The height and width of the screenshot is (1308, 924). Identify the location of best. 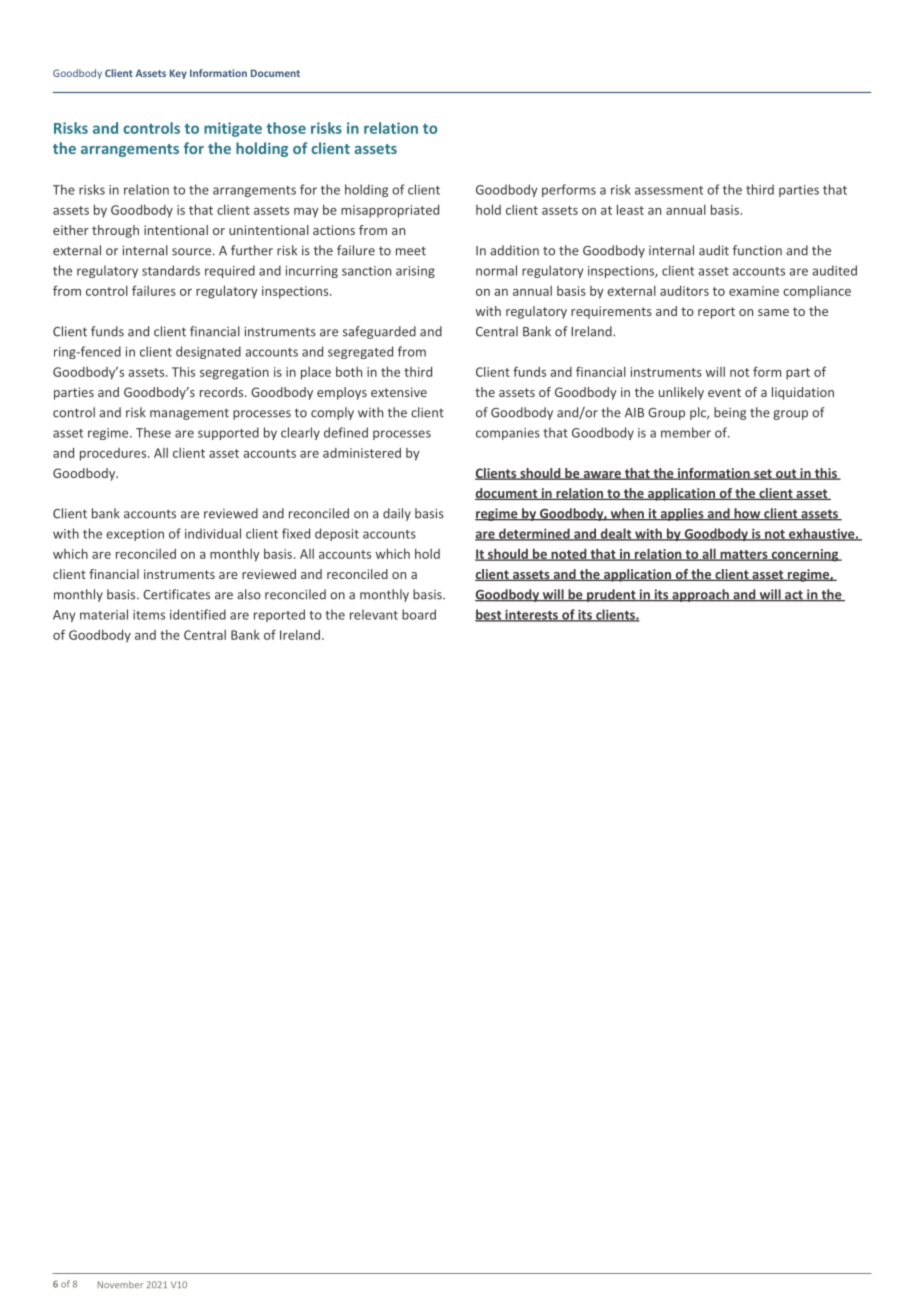
(489, 615).
